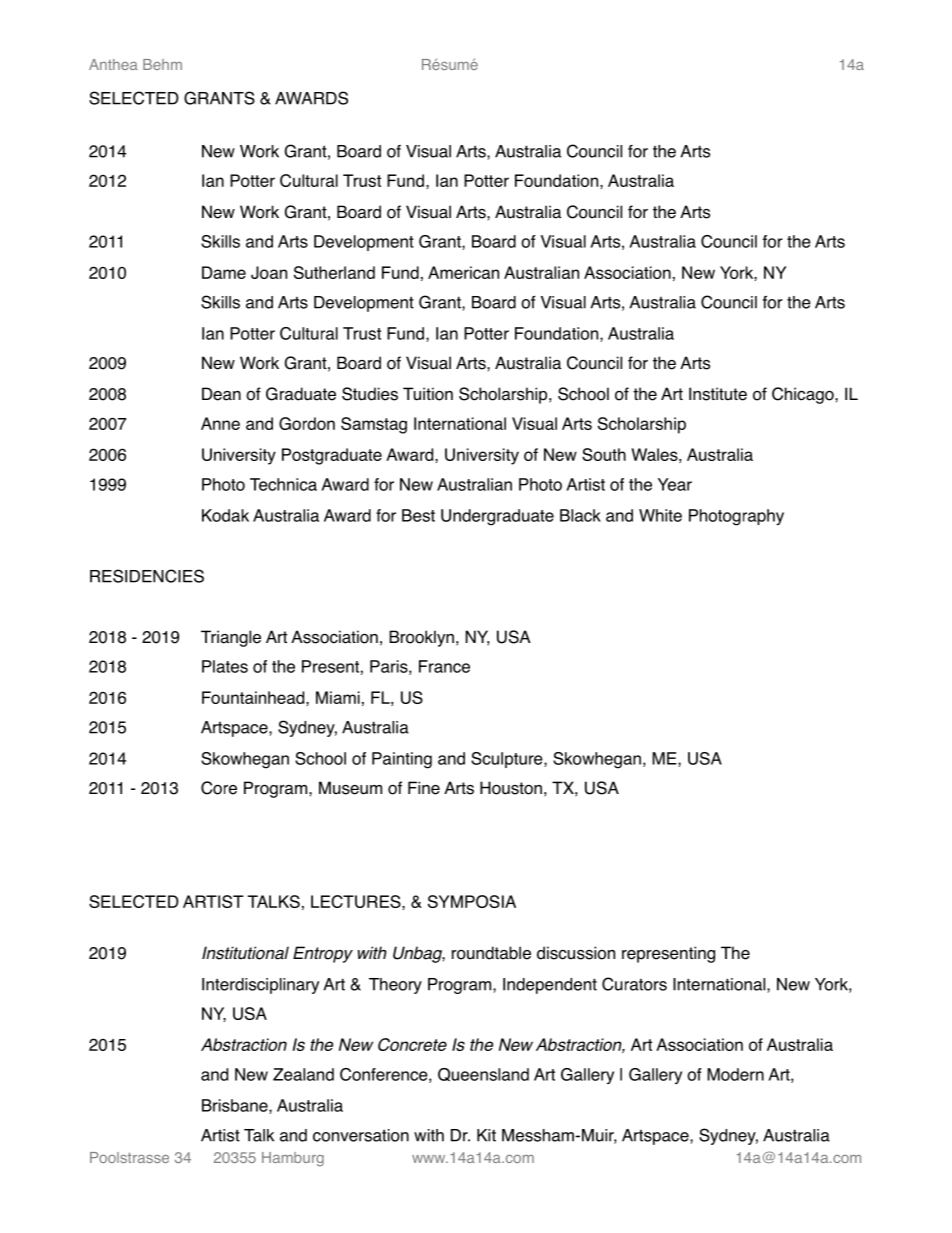  What do you see at coordinates (236, 1106) in the screenshot?
I see `Brisbane` at bounding box center [236, 1106].
